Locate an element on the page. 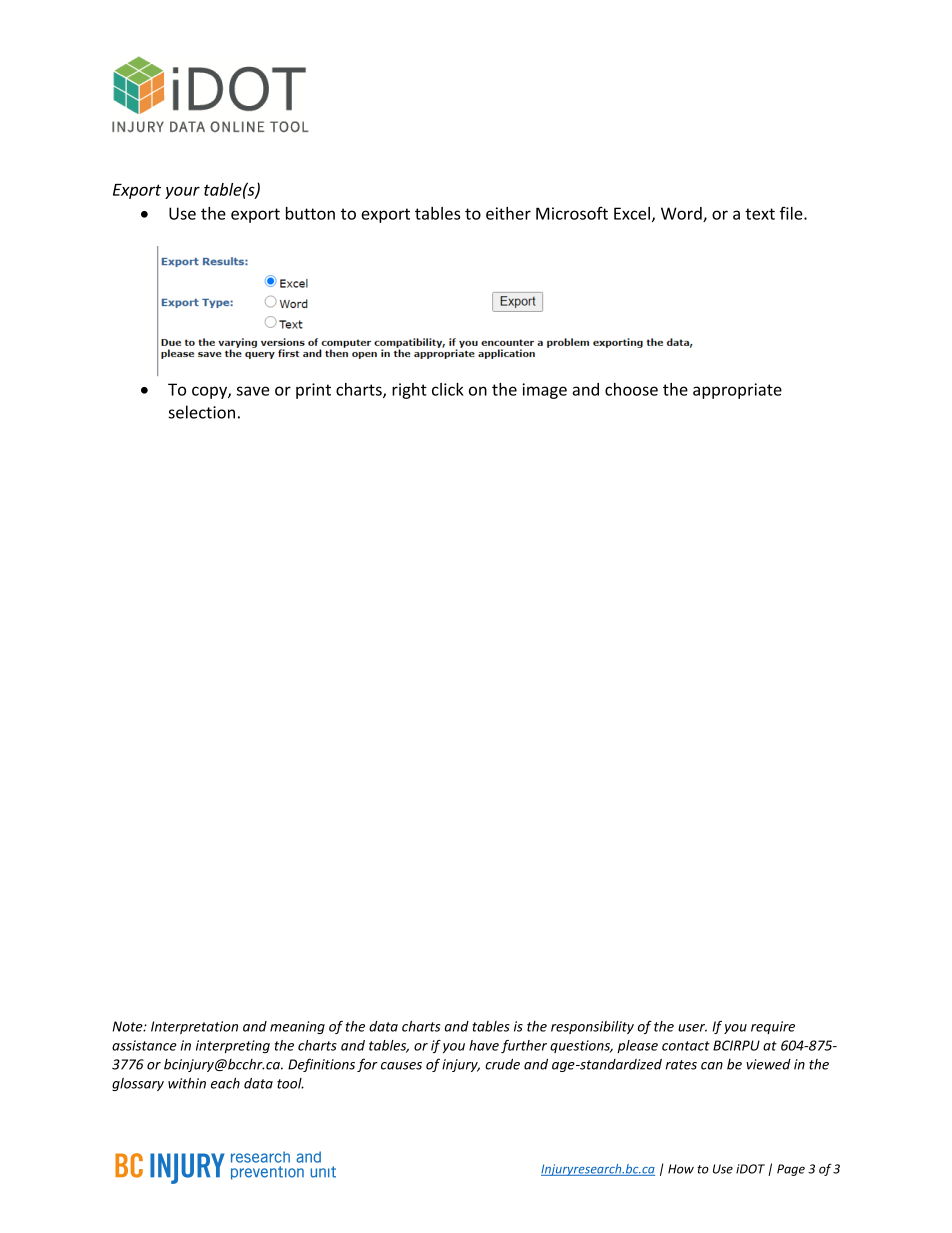  either is located at coordinates (508, 213).
